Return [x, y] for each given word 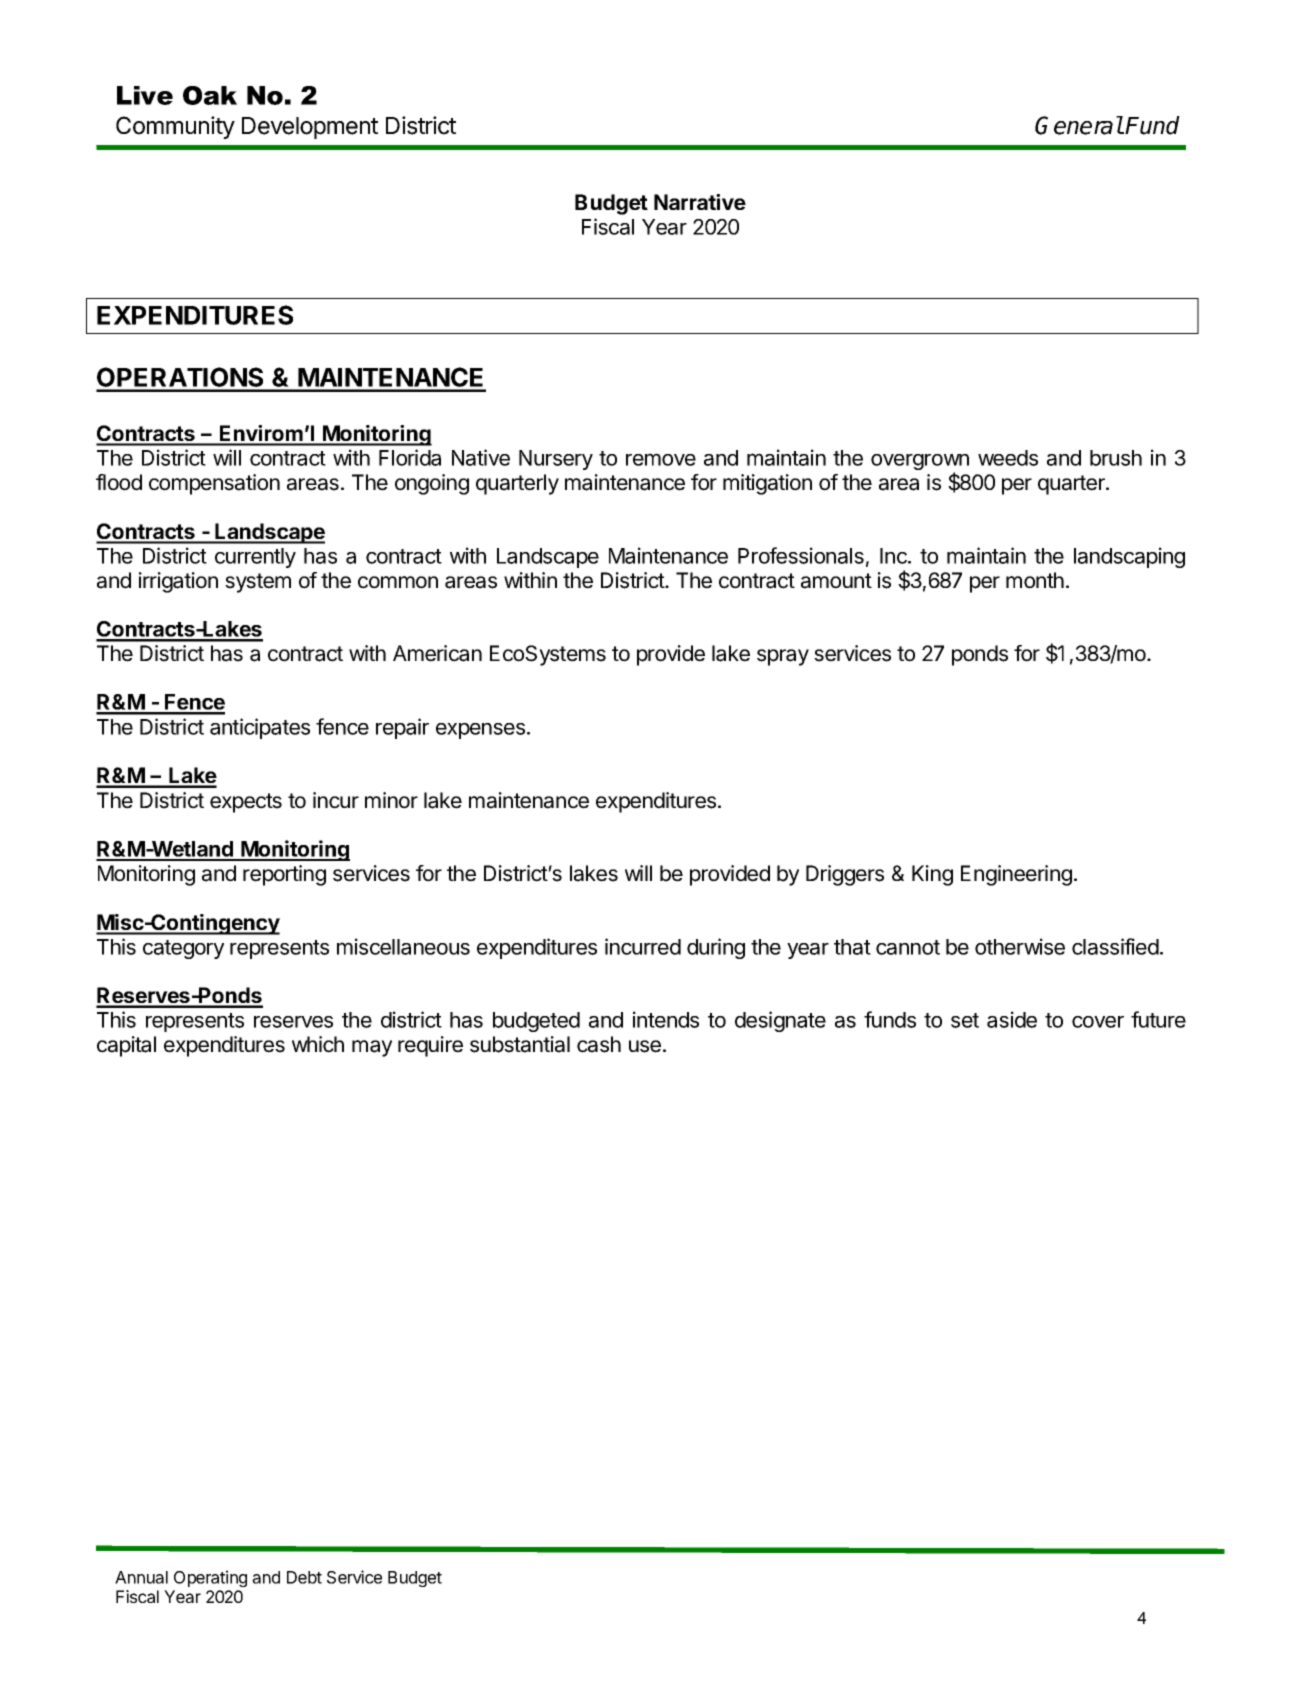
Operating [210, 1578]
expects [246, 803]
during [716, 948]
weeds [1008, 458]
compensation [214, 484]
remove [661, 459]
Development [310, 128]
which [318, 1044]
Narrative [700, 202]
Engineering [1016, 875]
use [645, 1046]
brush [1116, 458]
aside [1012, 1019]
